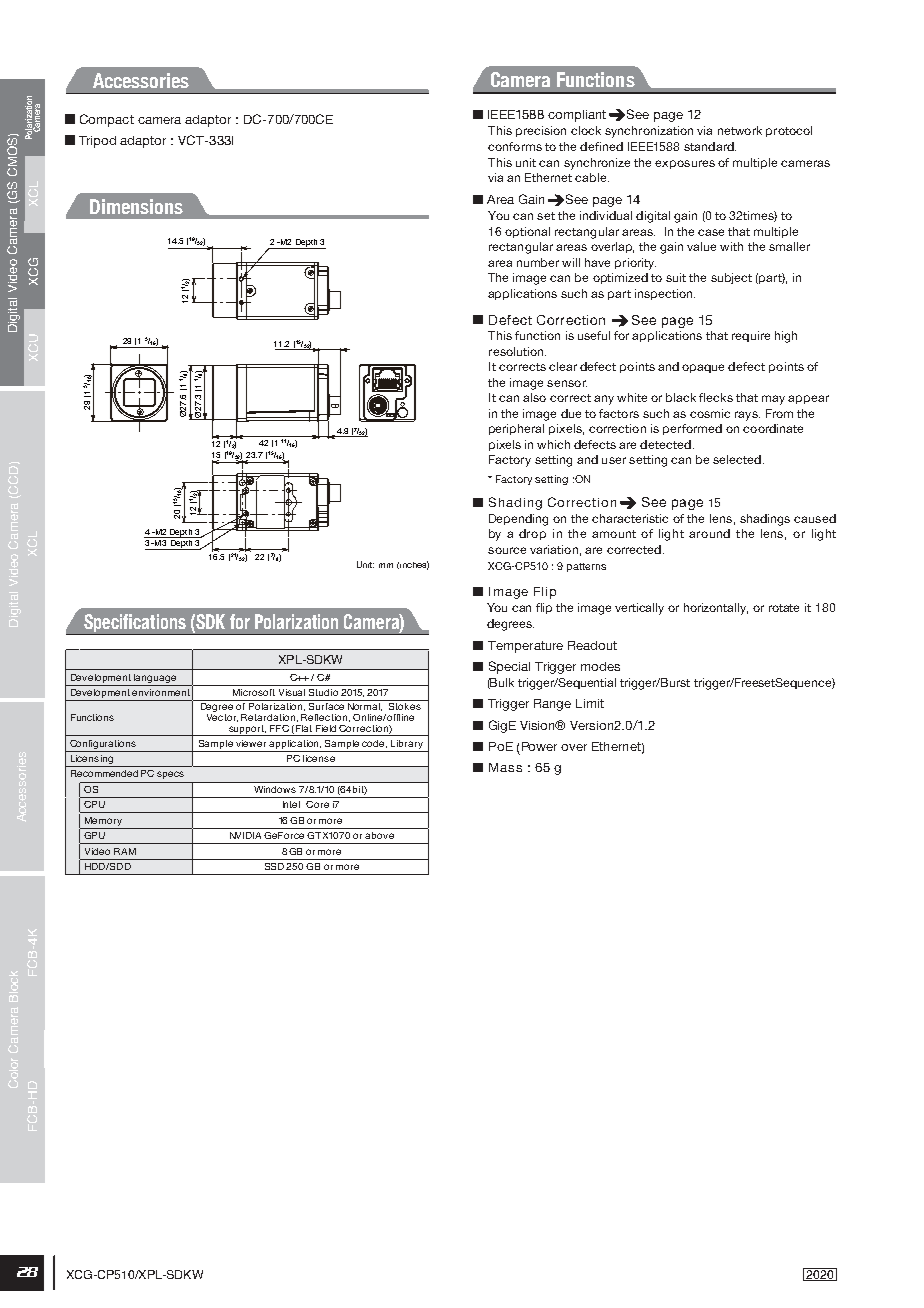 This image has width=924, height=1308. I want to click on resolution, so click(517, 351).
